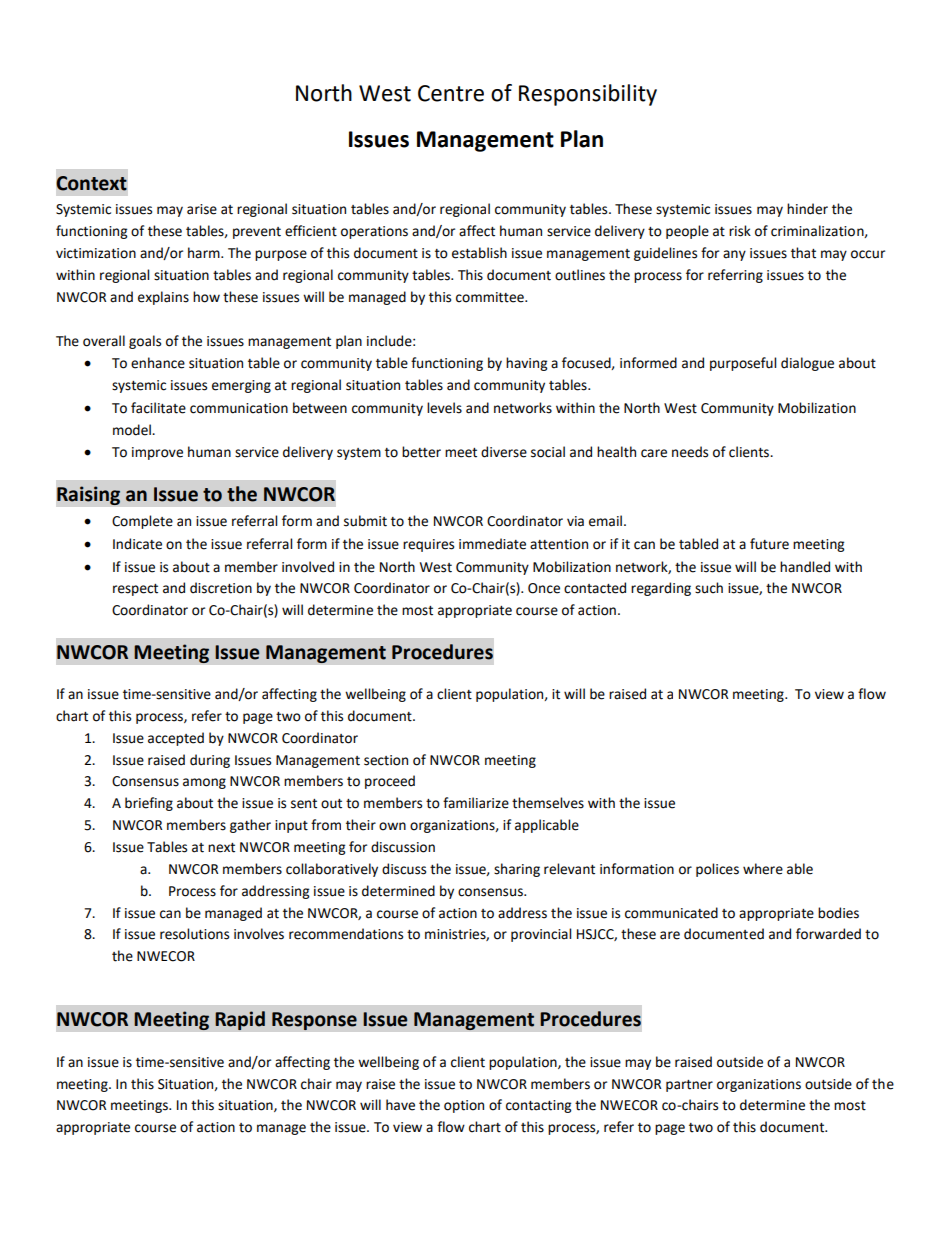  I want to click on Rapid, so click(240, 1020).
